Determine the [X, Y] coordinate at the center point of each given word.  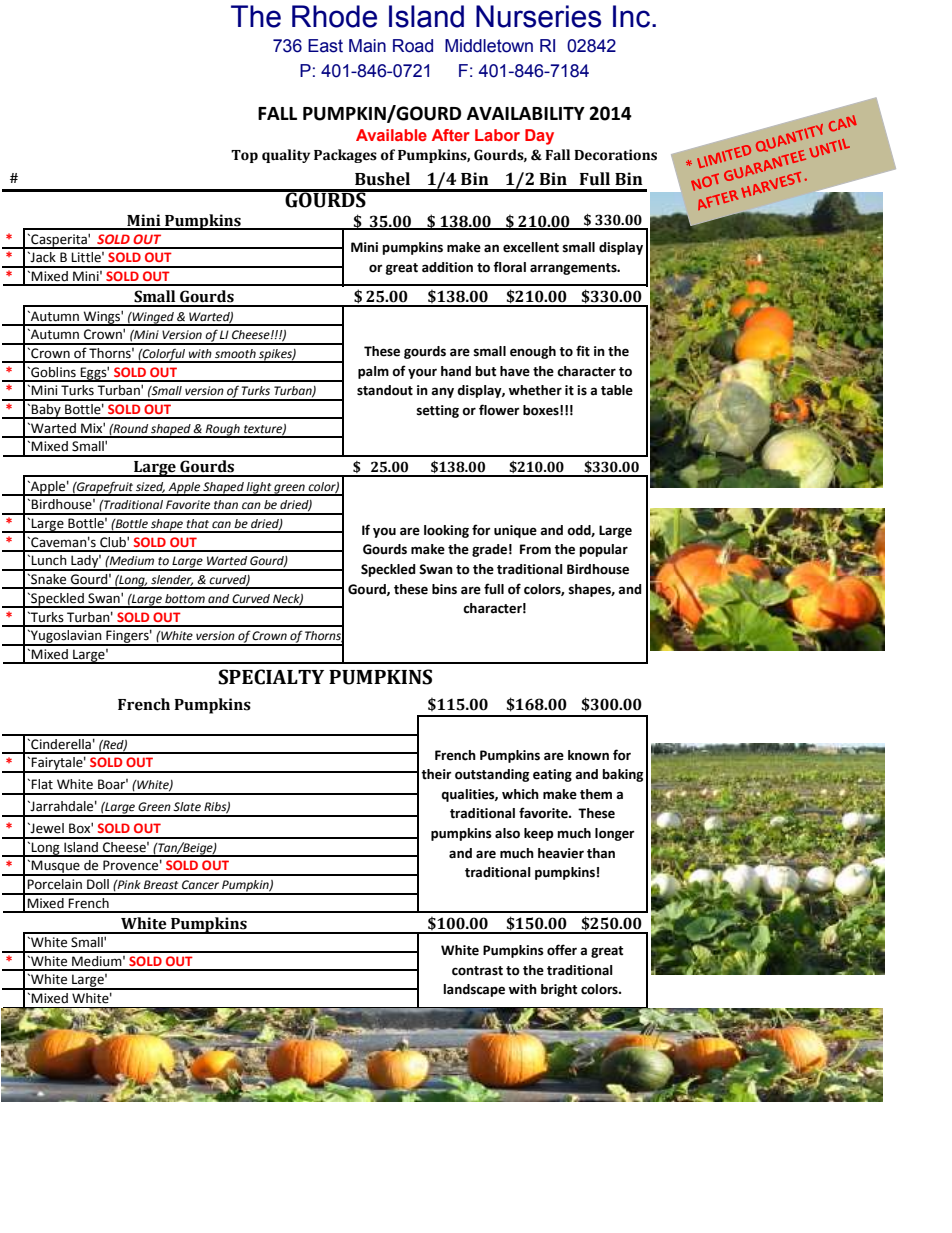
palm [373, 372]
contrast [477, 971]
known [588, 755]
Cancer [200, 885]
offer [562, 950]
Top [244, 156]
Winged [153, 318]
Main [367, 46]
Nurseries [538, 16]
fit [583, 351]
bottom [185, 599]
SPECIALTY [271, 677]
